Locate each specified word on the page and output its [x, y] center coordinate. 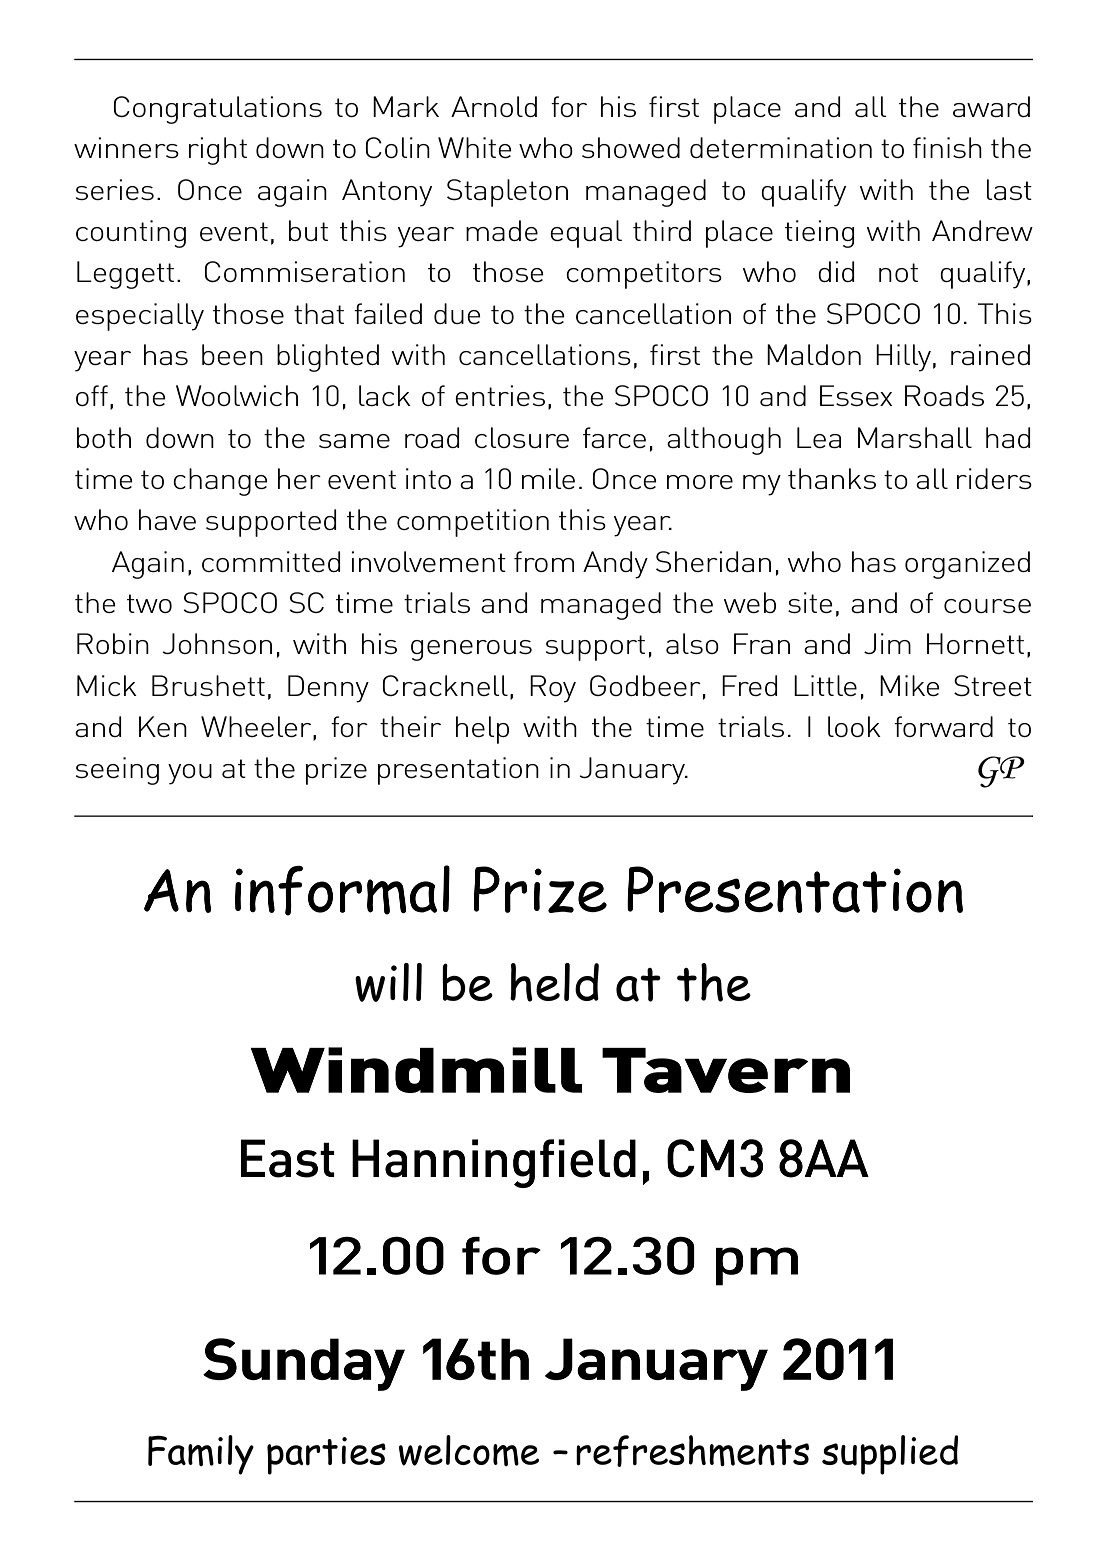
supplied [890, 1455]
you [190, 774]
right [218, 151]
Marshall [915, 437]
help [482, 730]
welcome [469, 1450]
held [554, 982]
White [475, 147]
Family [201, 1455]
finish [947, 147]
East [288, 1158]
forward [943, 726]
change [220, 482]
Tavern [726, 1070]
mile [548, 478]
